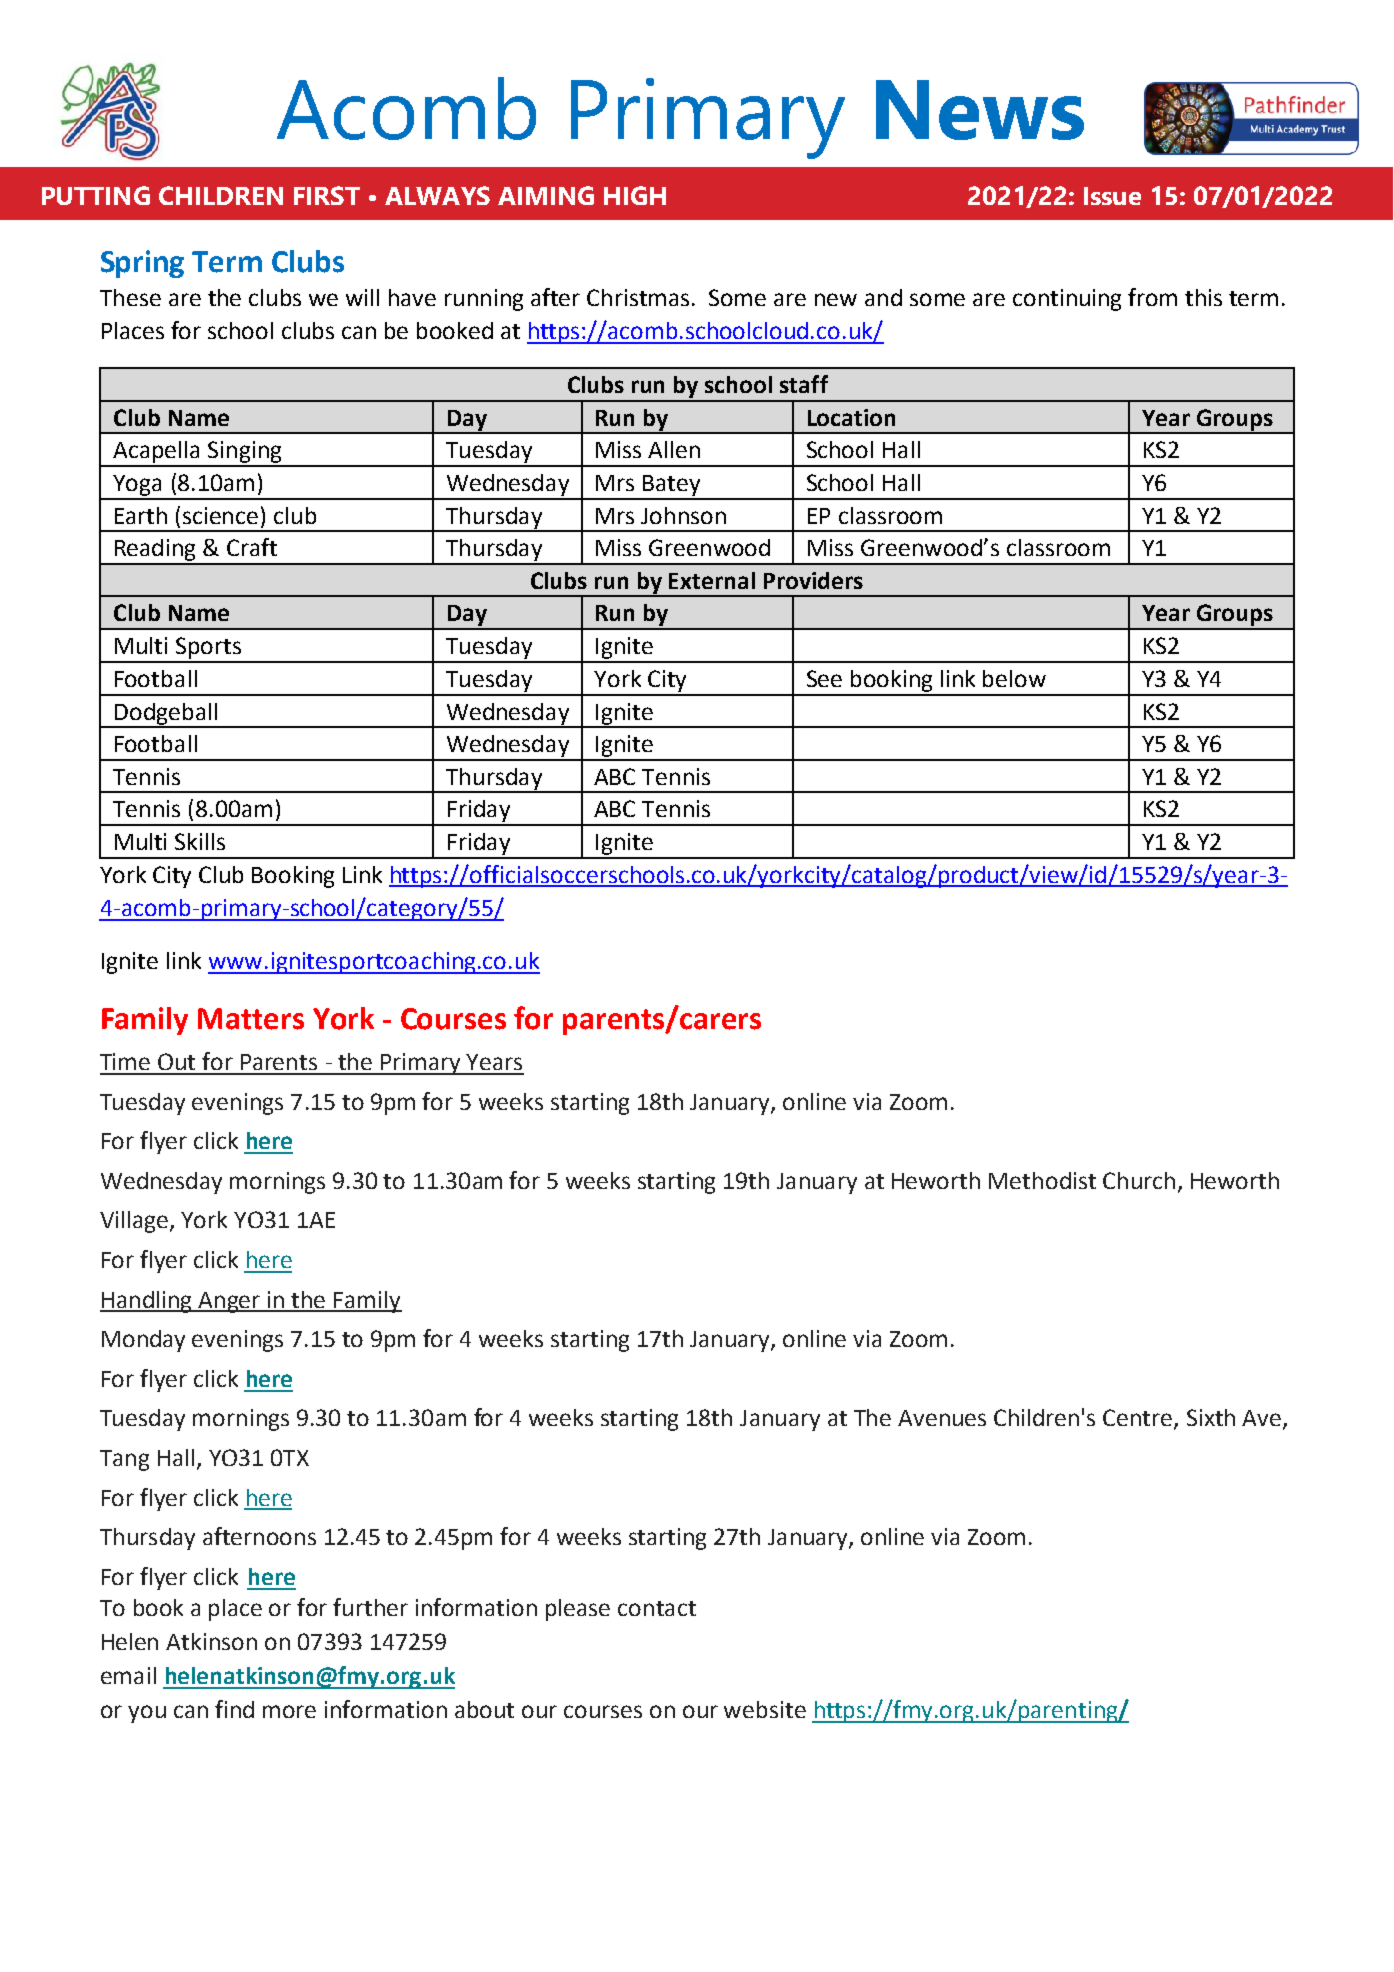 This screenshot has width=1394, height=1972. I want to click on HIGH, so click(635, 195).
